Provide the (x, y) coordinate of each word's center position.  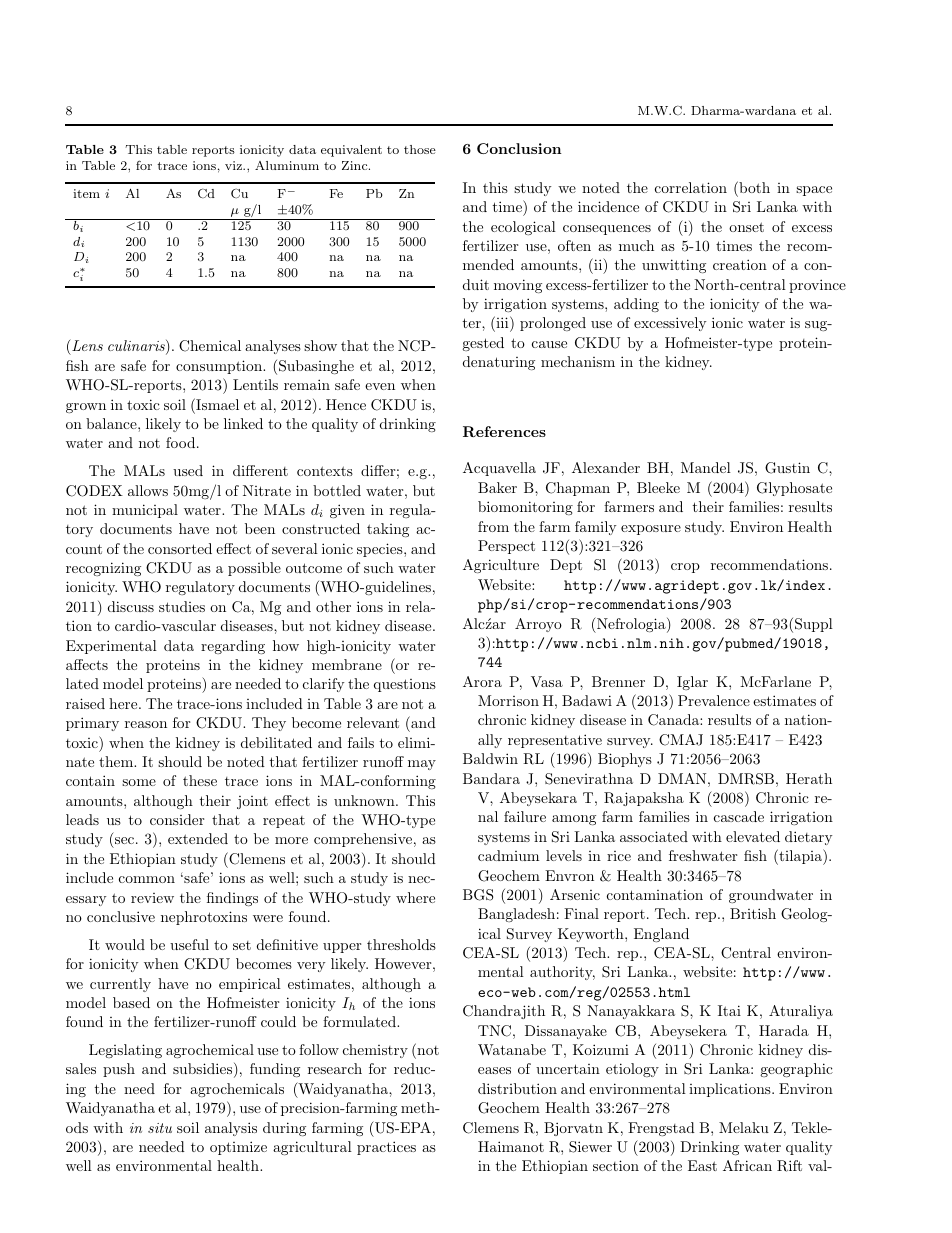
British (753, 913)
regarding (233, 647)
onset (746, 227)
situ (160, 1128)
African (747, 1165)
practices (386, 1148)
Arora (482, 681)
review (152, 898)
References (504, 431)
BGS (478, 895)
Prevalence (714, 700)
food (182, 442)
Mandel (706, 467)
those (420, 149)
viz (234, 165)
